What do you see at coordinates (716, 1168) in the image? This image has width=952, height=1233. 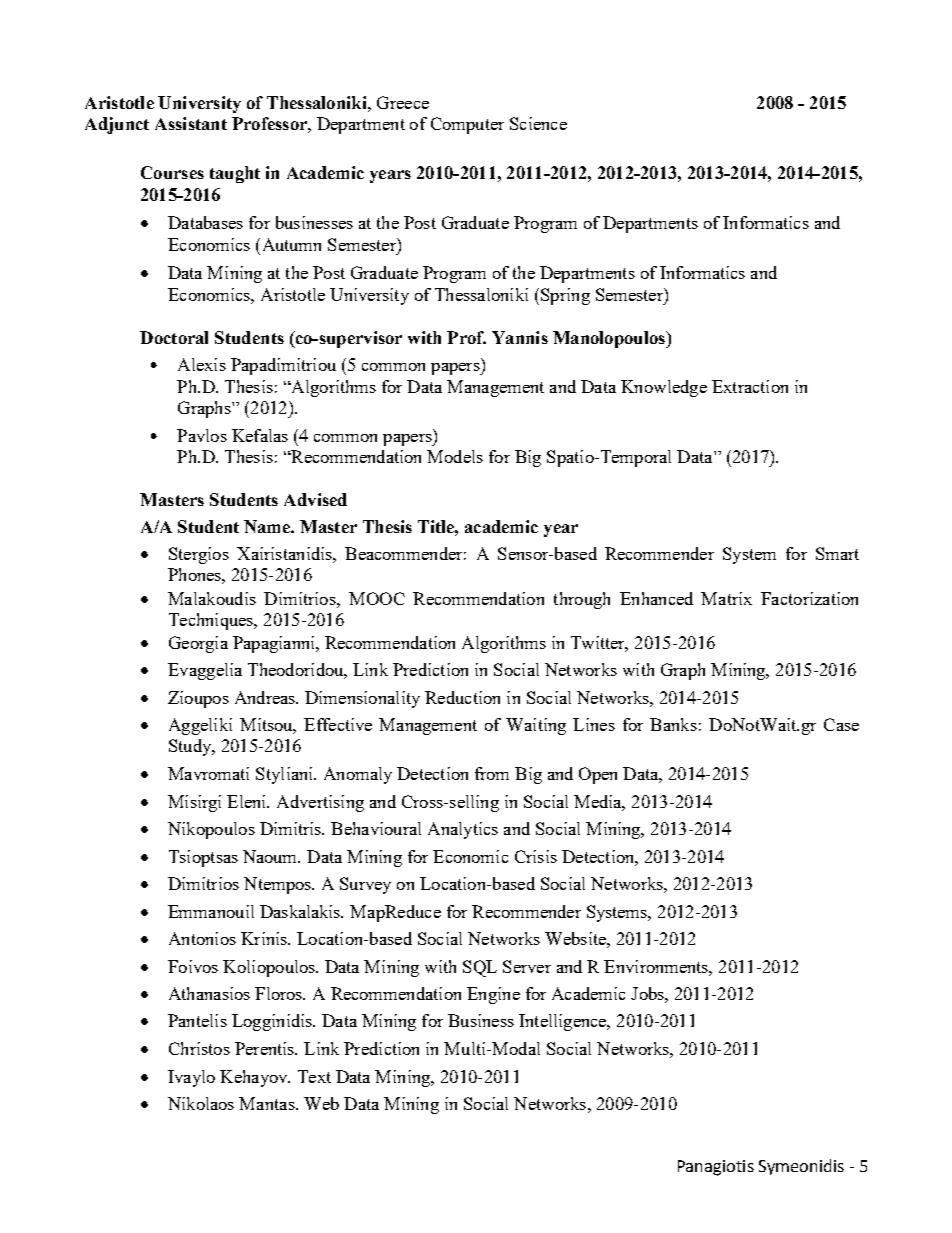 I see `Panagiotis` at bounding box center [716, 1168].
